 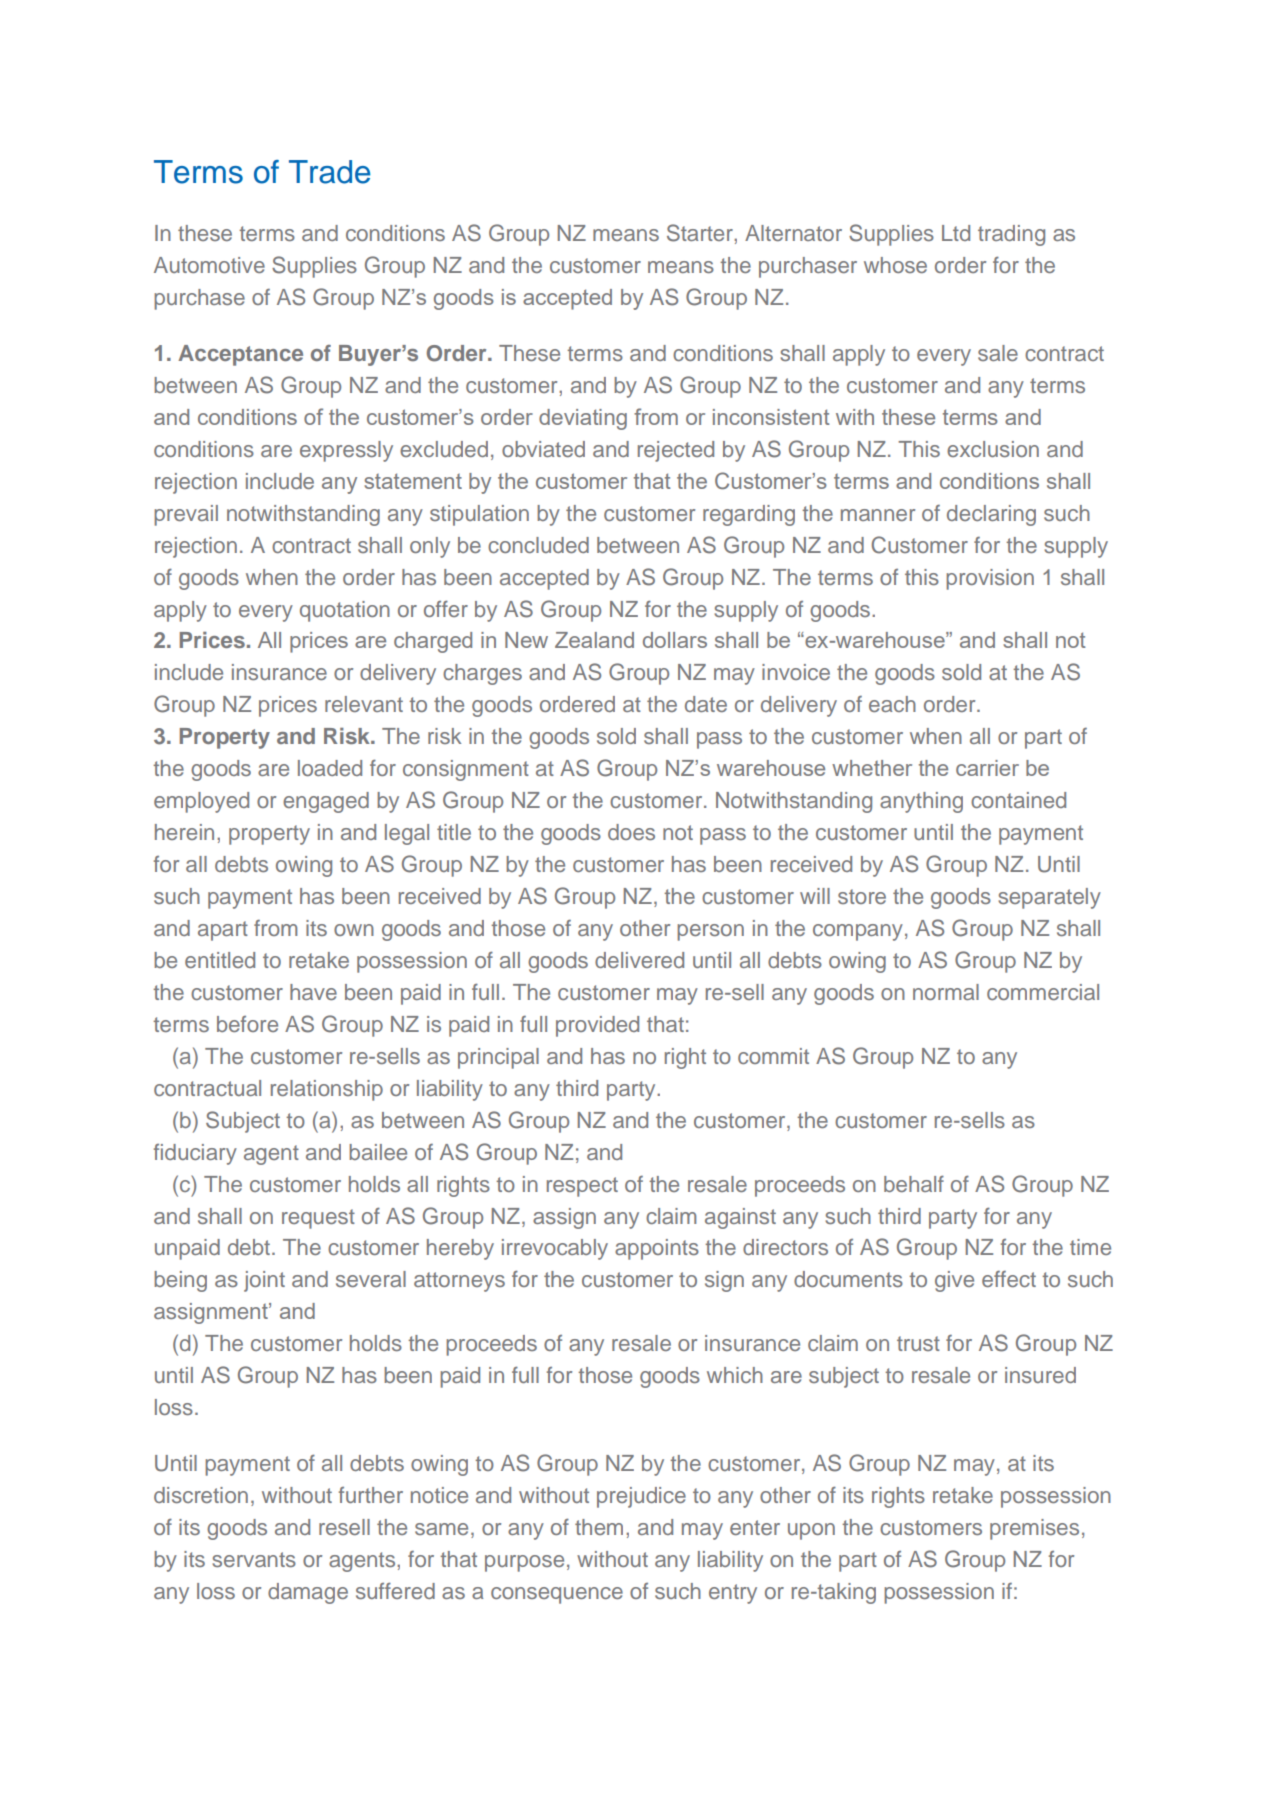 I want to click on Ltd, so click(x=956, y=233).
